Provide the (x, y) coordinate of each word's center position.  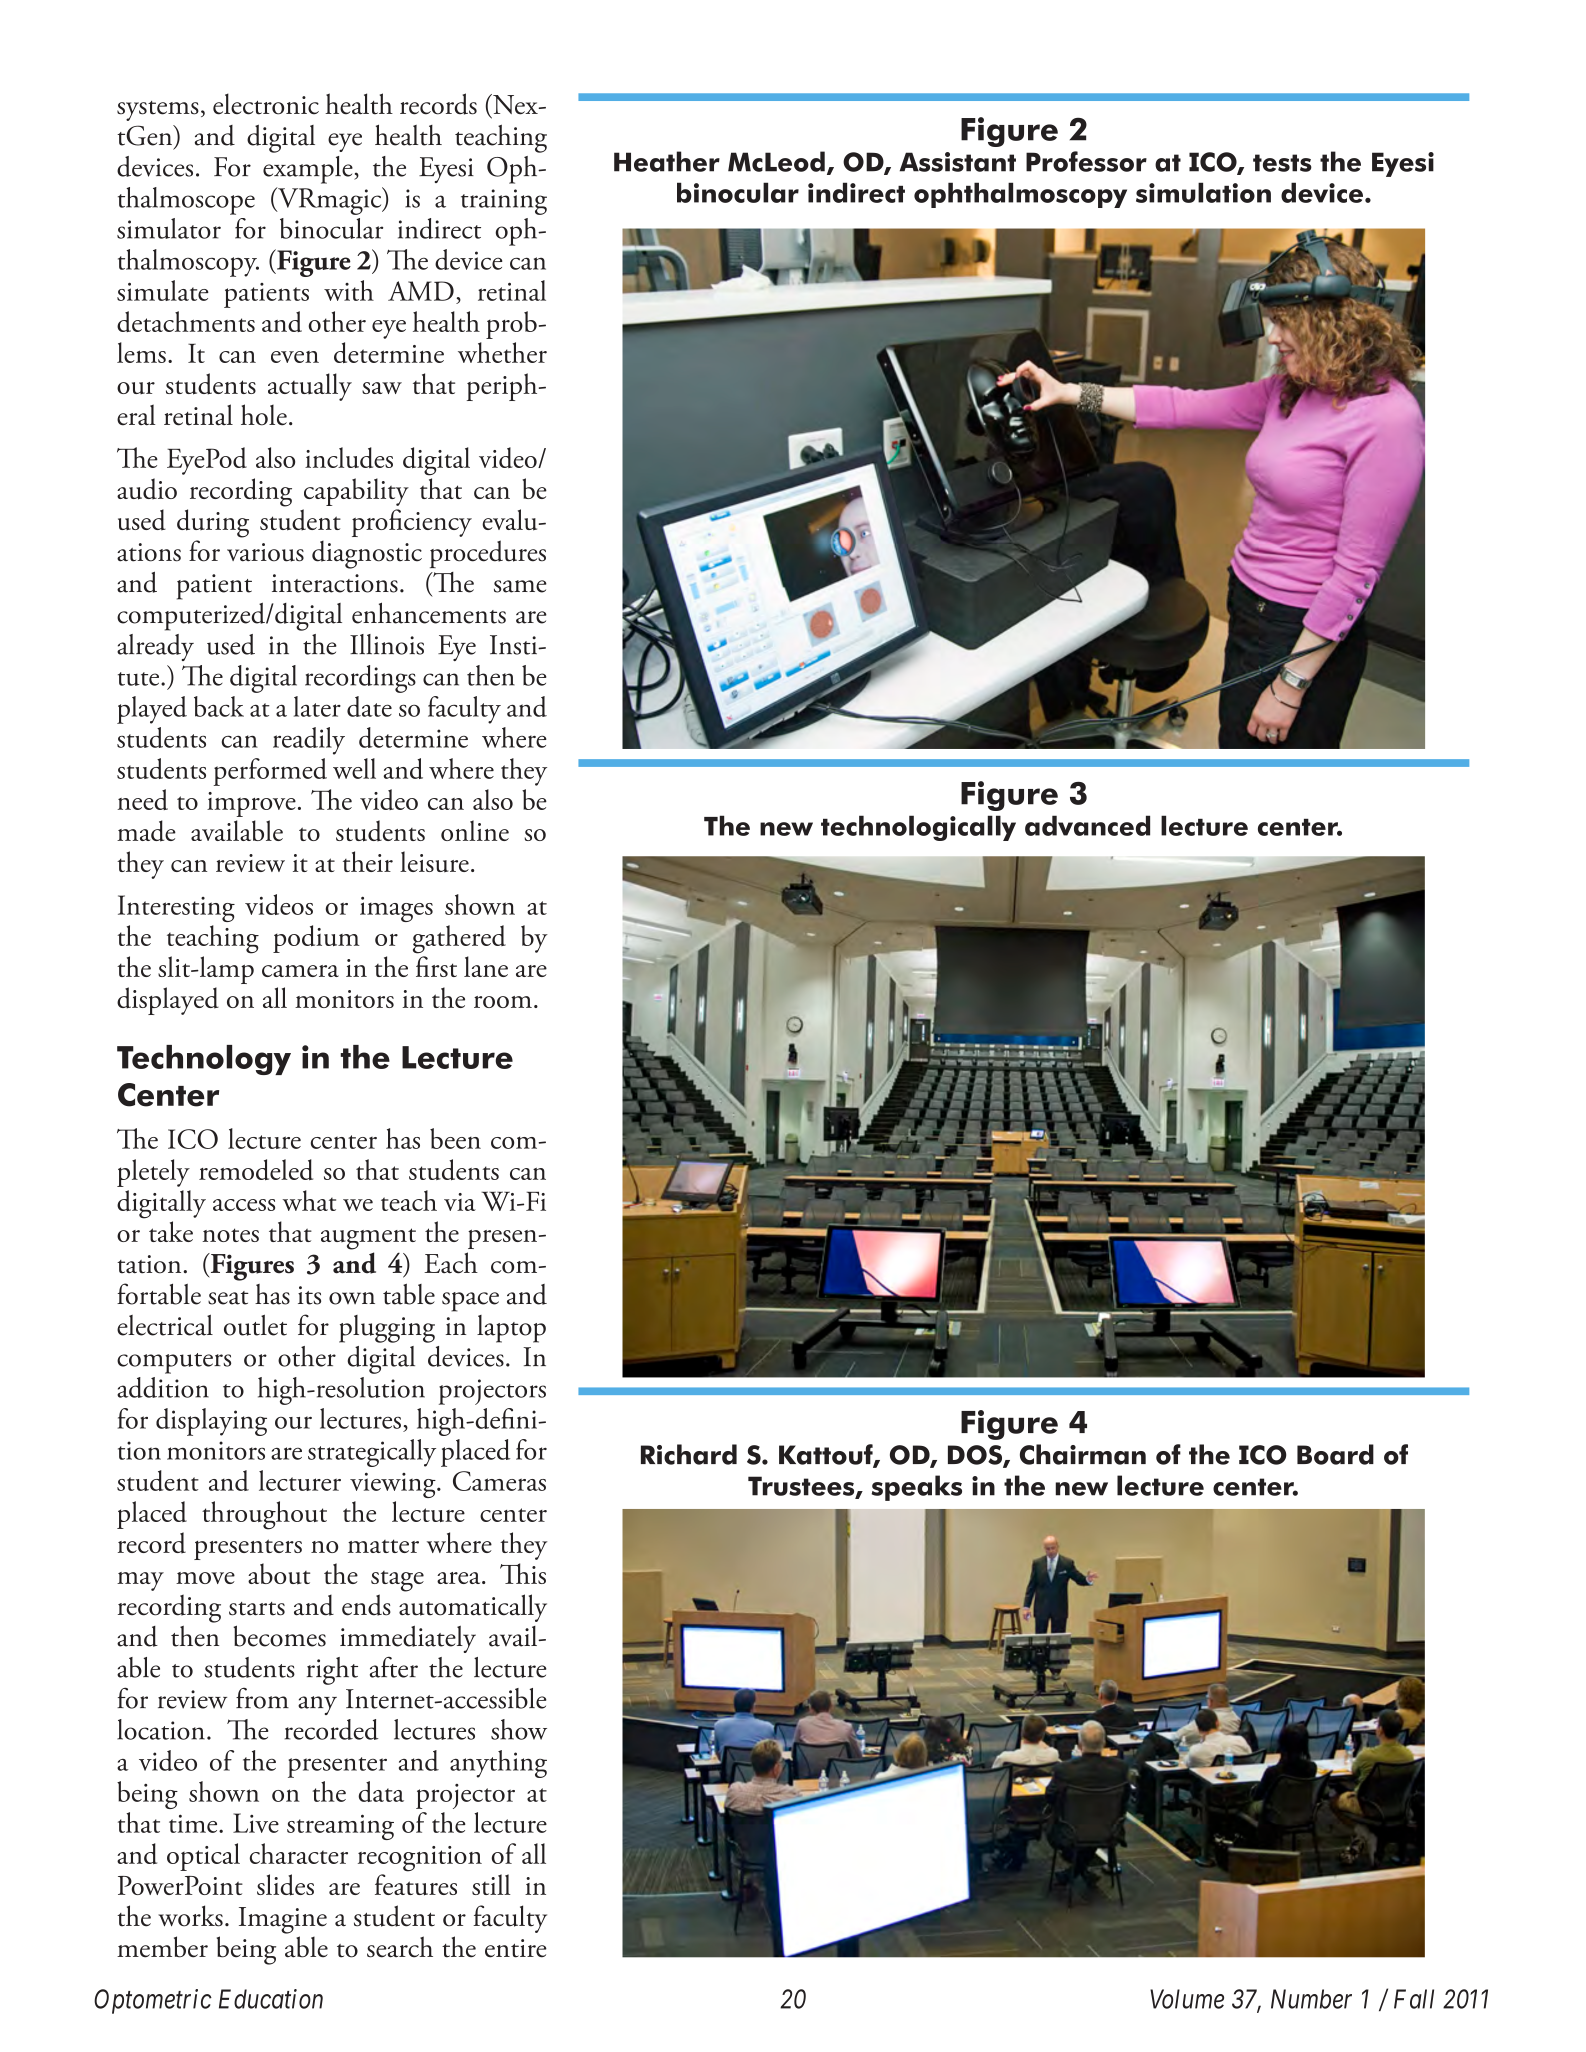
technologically (918, 828)
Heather (667, 161)
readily (309, 741)
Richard (689, 1454)
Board (1335, 1454)
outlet (255, 1325)
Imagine (283, 1920)
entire (516, 1948)
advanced (1087, 825)
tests (1282, 163)
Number (1311, 1999)
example (309, 170)
